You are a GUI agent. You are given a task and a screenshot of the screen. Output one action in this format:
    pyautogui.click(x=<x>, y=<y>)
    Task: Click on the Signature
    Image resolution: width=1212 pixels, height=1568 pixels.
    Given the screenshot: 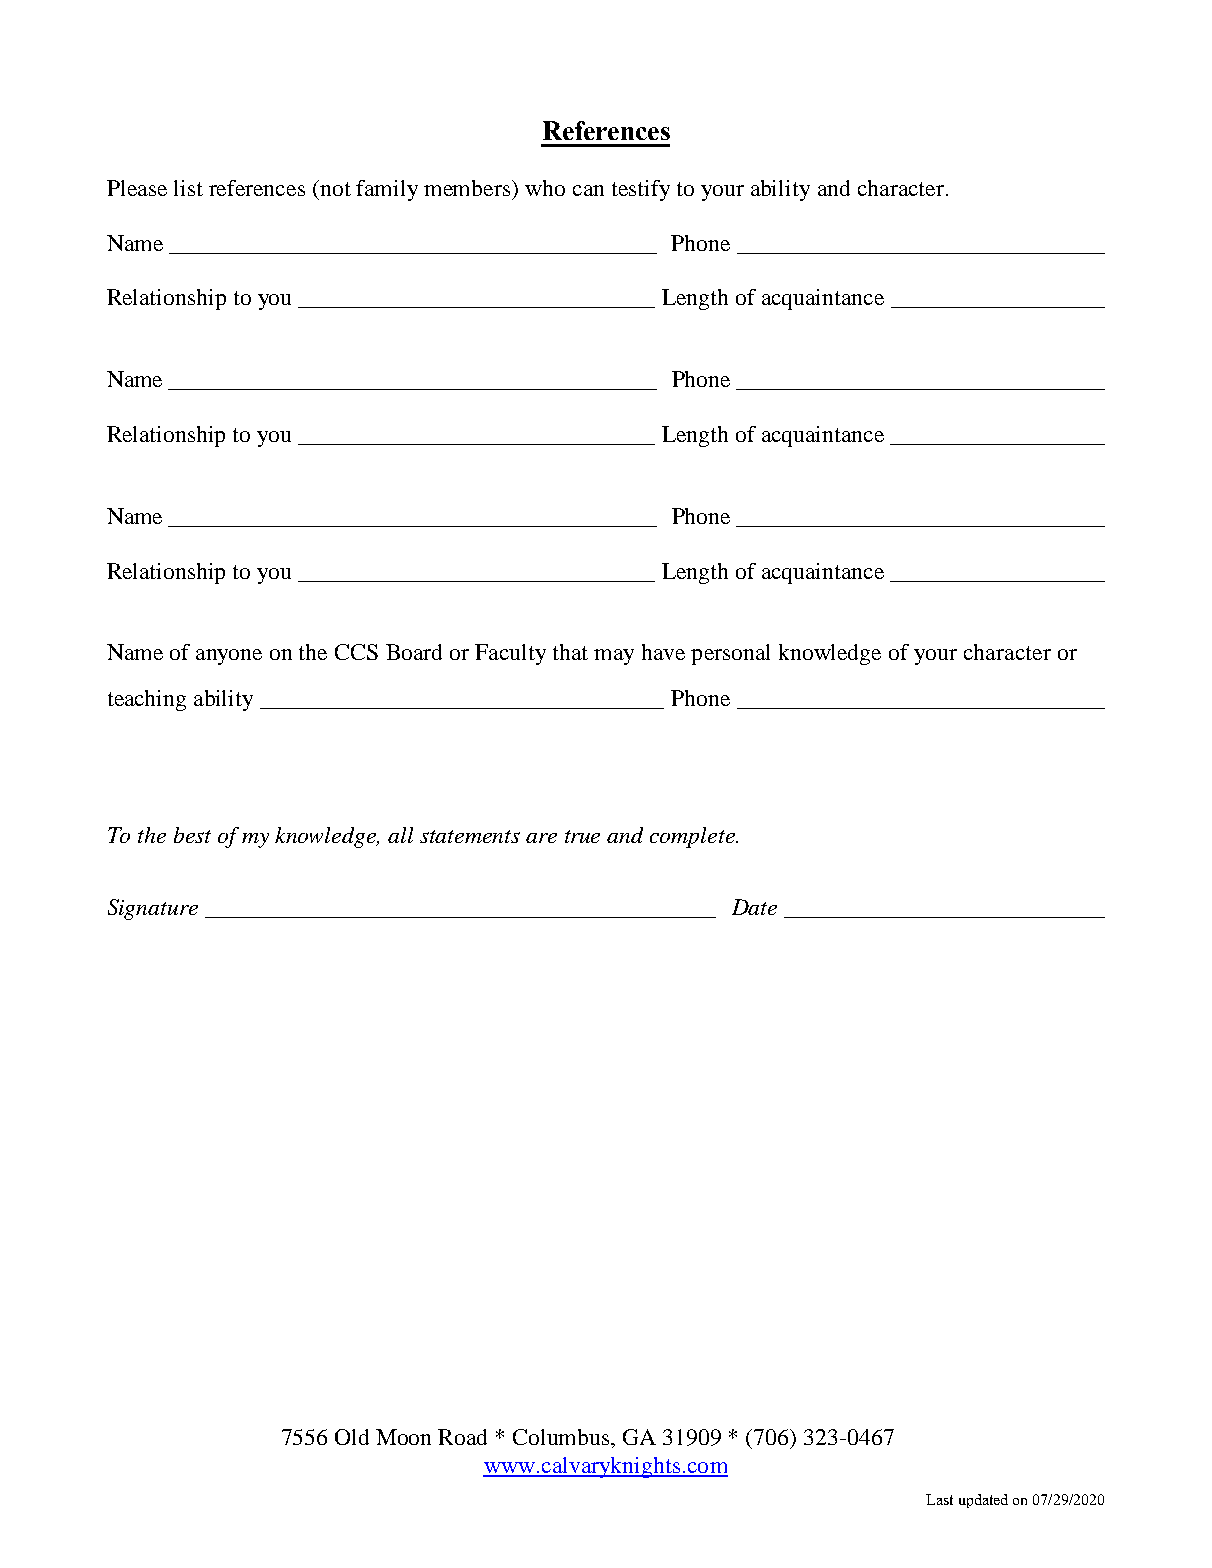 What is the action you would take?
    pyautogui.click(x=153, y=909)
